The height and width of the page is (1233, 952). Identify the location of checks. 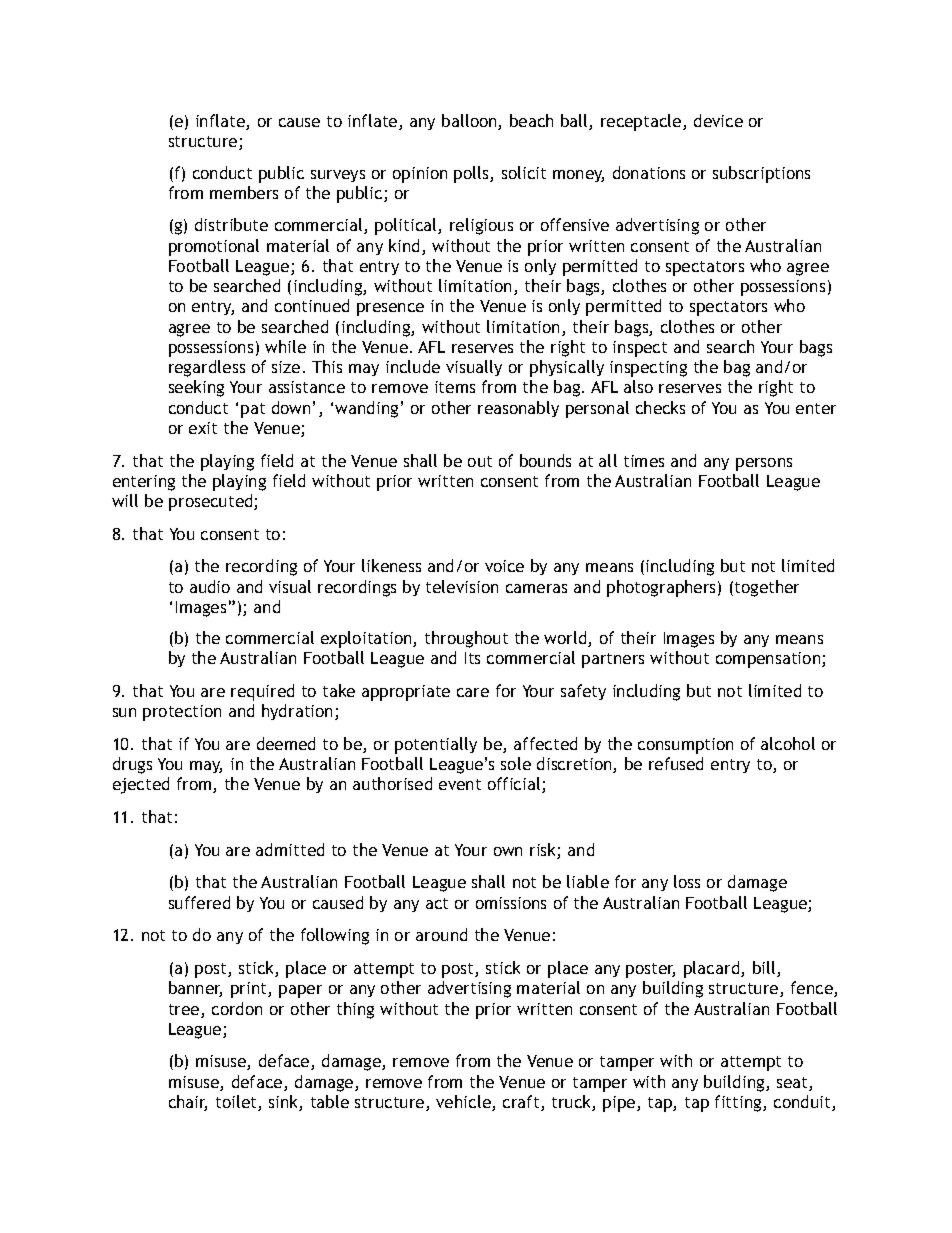
(660, 407).
